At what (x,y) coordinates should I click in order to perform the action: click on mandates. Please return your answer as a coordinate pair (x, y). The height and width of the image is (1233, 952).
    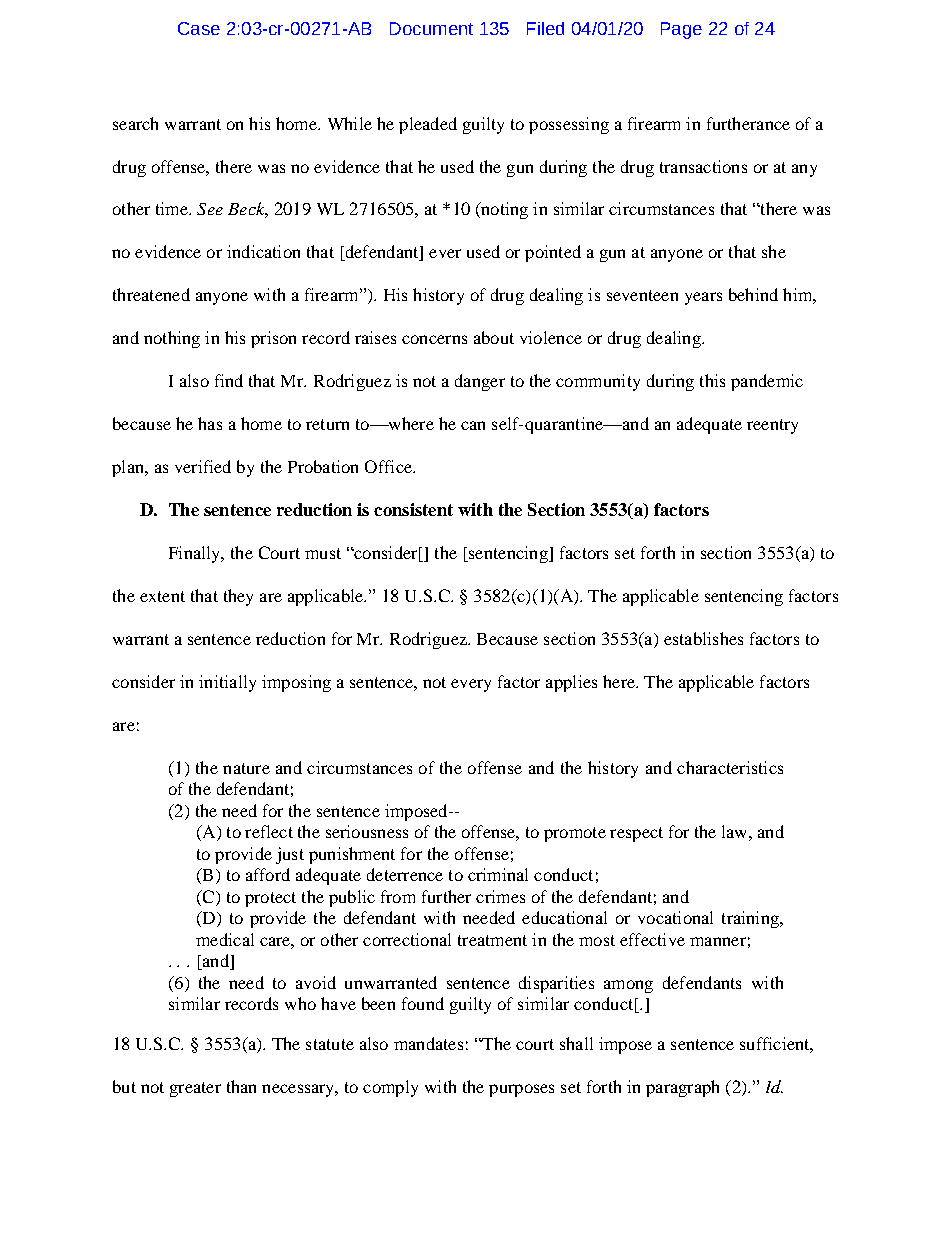
    Looking at the image, I should click on (428, 1043).
